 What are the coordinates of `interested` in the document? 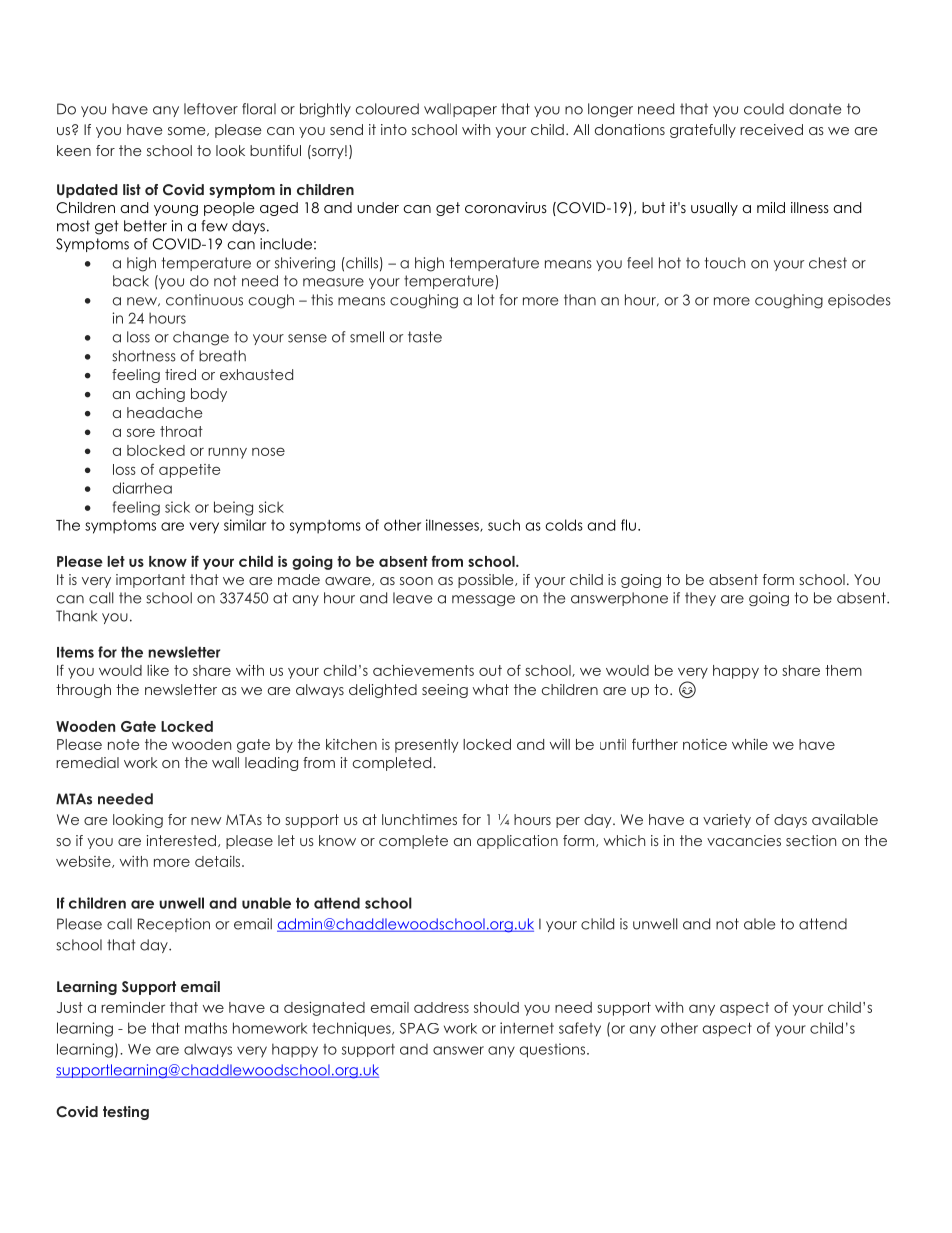 It's located at (181, 840).
